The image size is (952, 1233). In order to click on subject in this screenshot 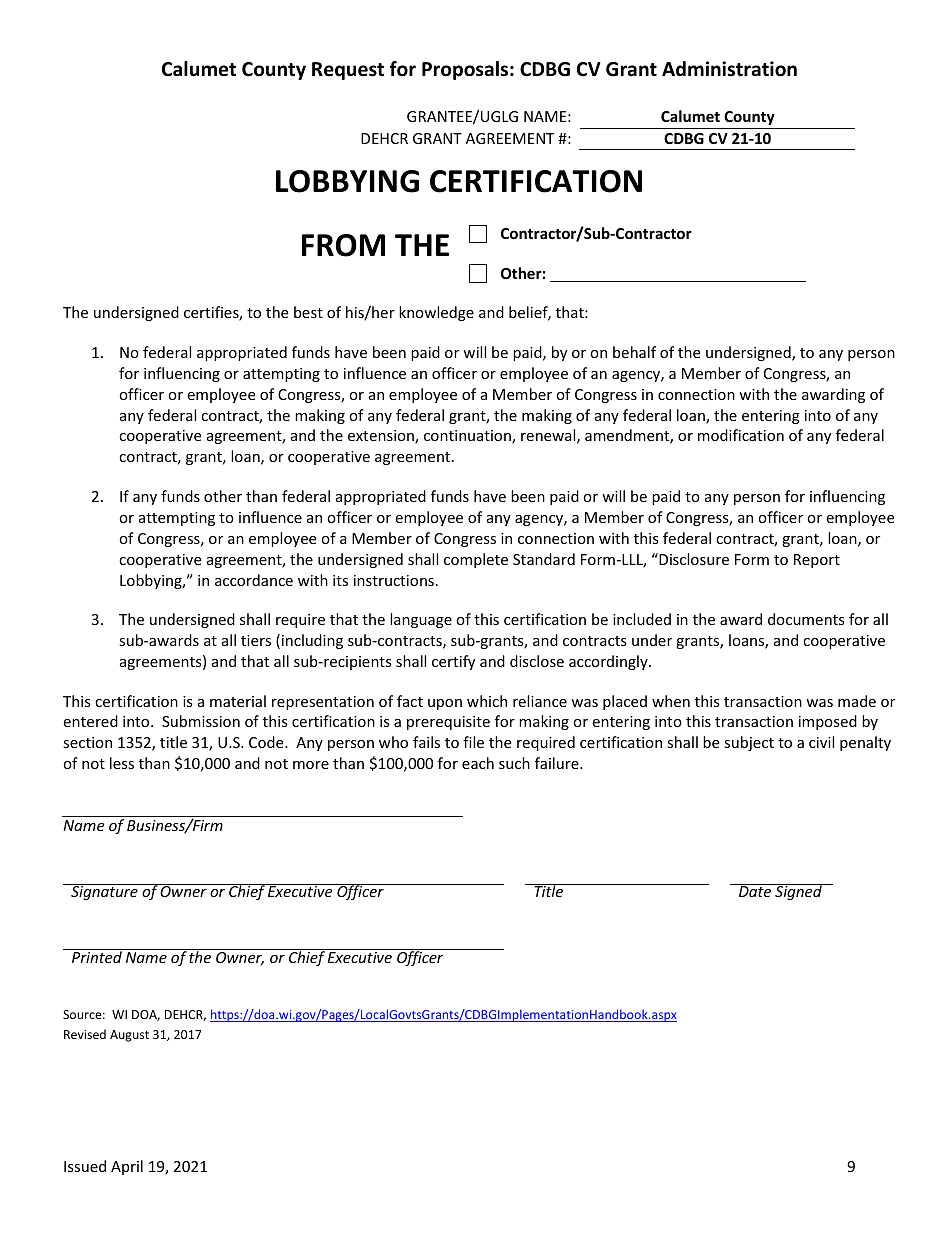, I will do `click(749, 743)`.
